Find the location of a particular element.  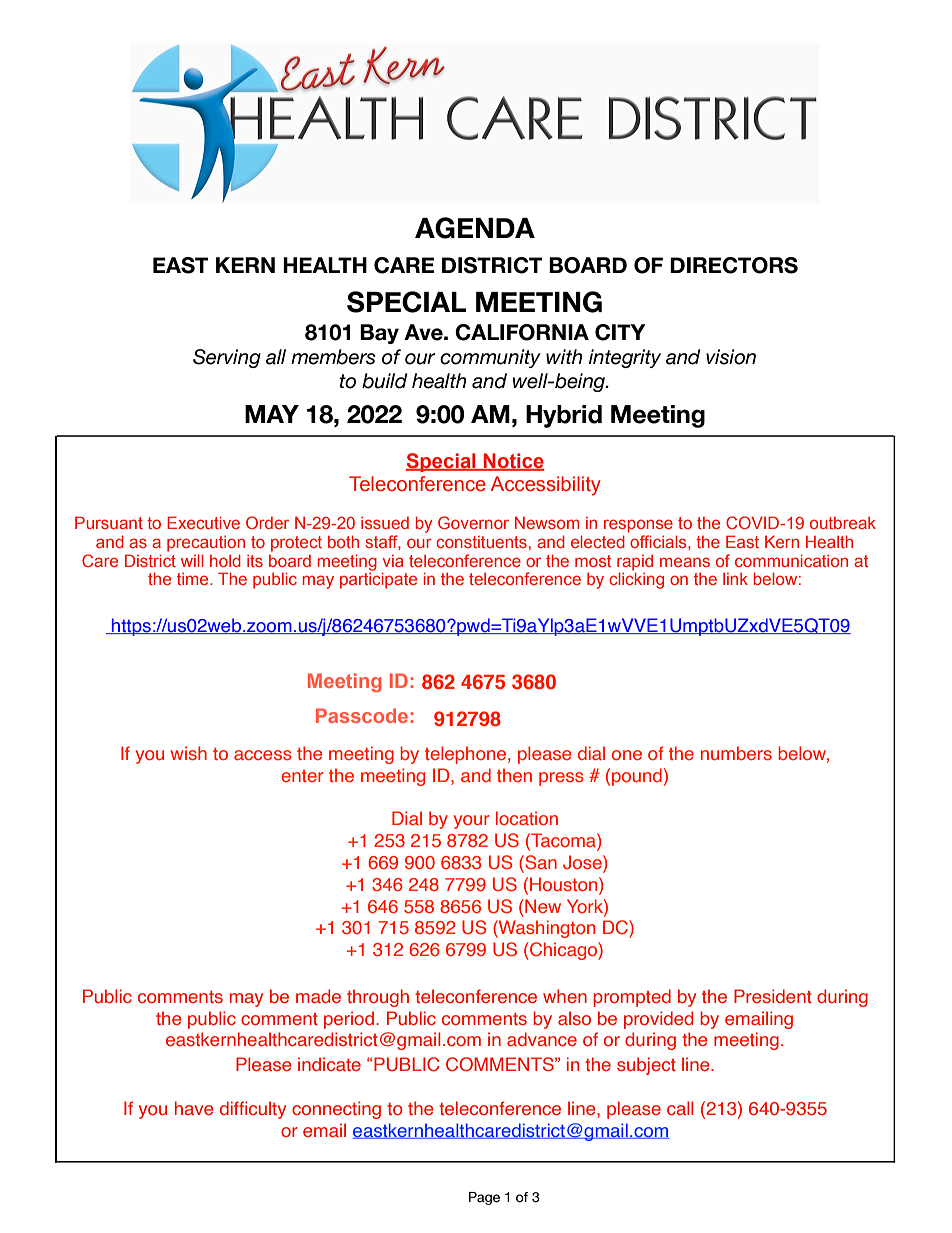

DIRECTORS is located at coordinates (734, 265).
